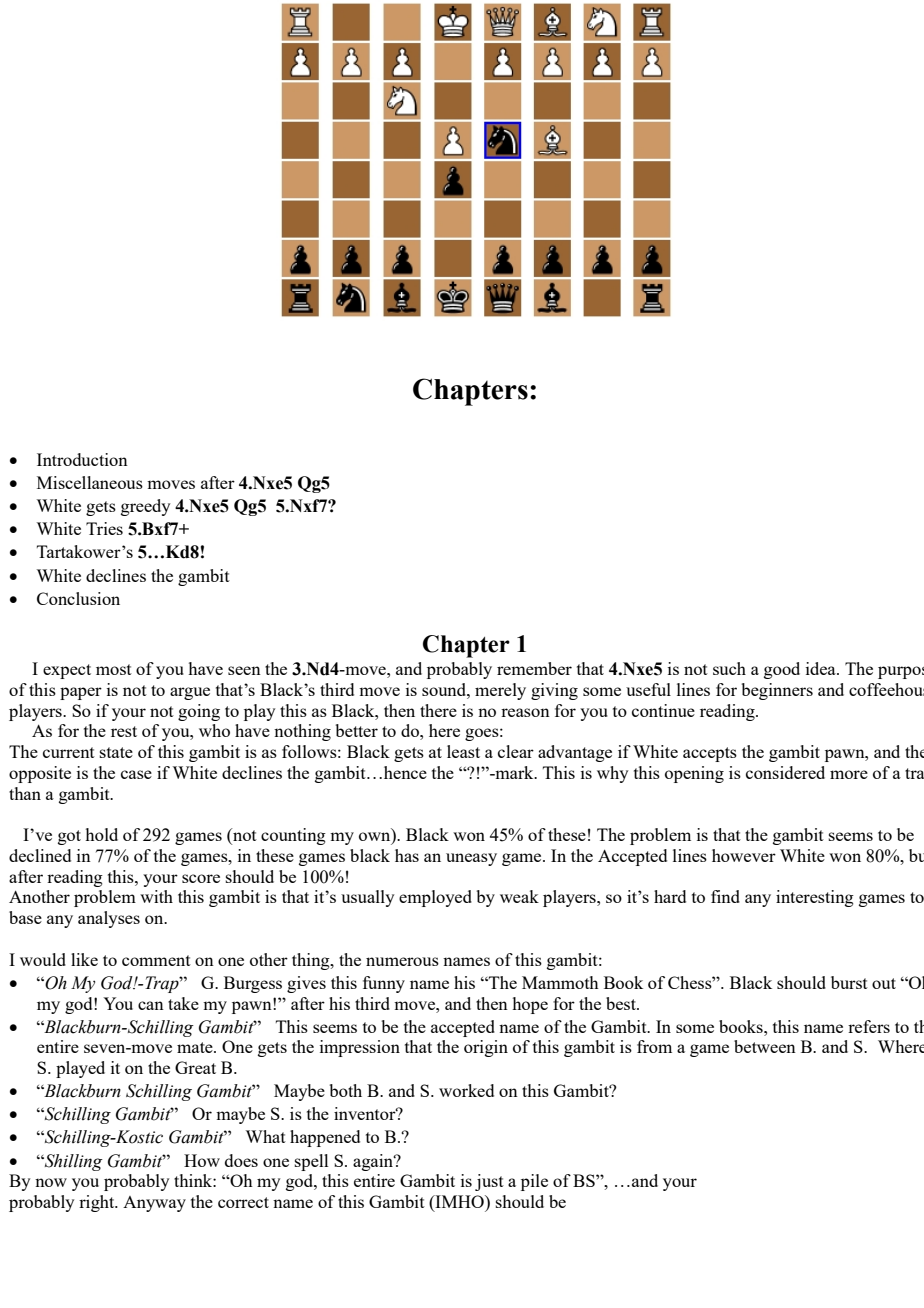  I want to click on idea, so click(822, 668).
